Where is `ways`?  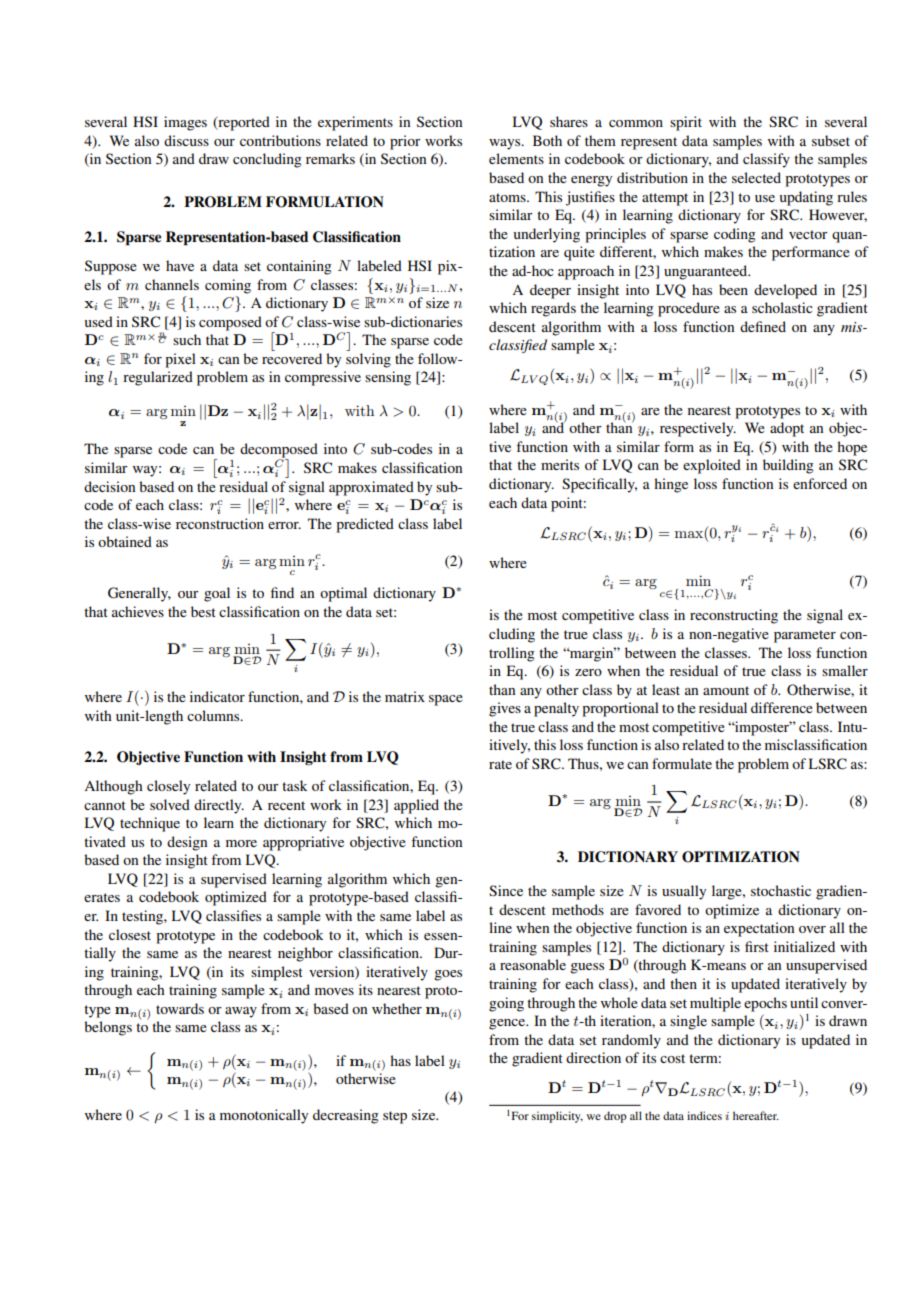
ways is located at coordinates (506, 144).
